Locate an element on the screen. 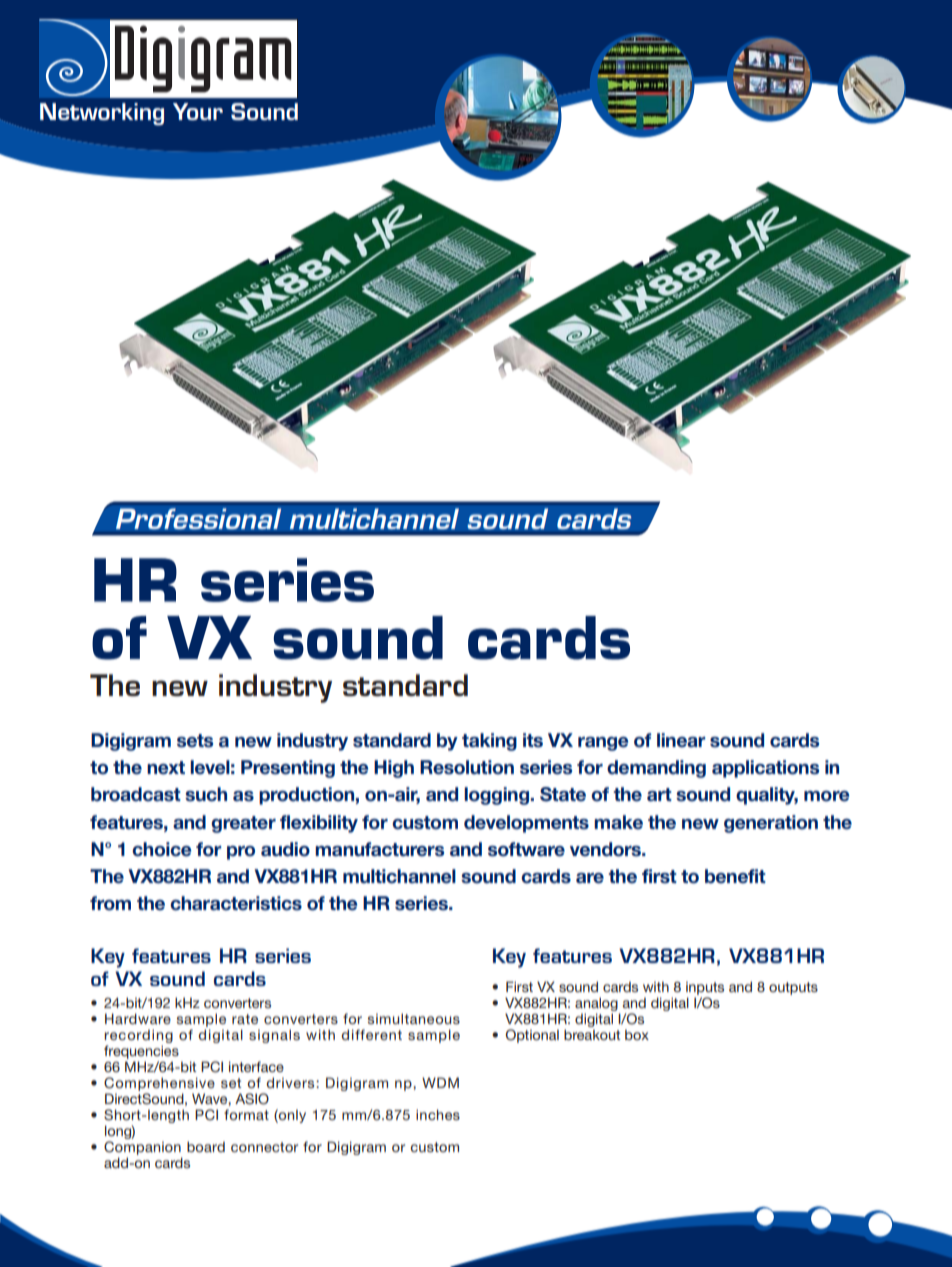  characteristics is located at coordinates (236, 903).
